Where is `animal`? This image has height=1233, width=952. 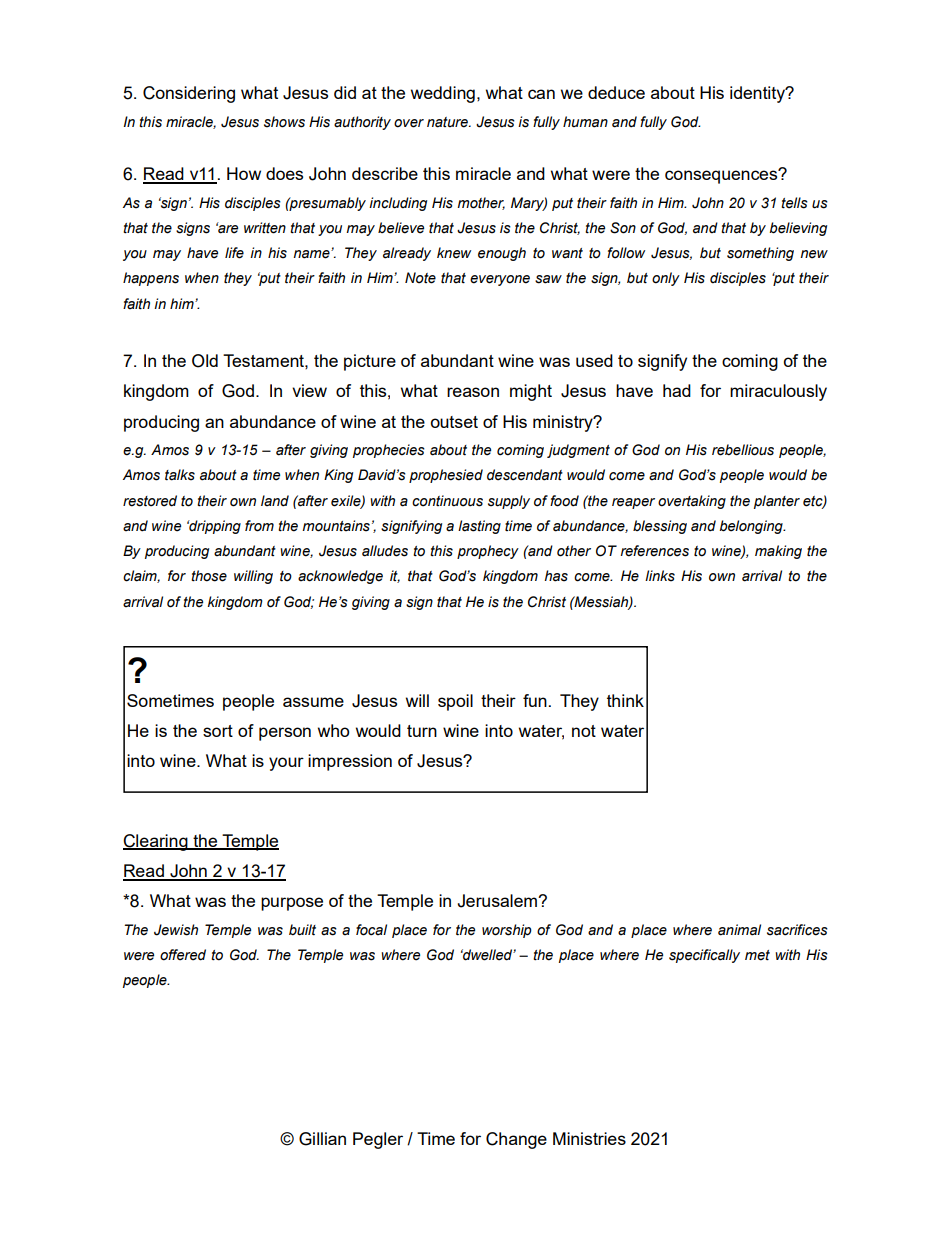 animal is located at coordinates (739, 930).
